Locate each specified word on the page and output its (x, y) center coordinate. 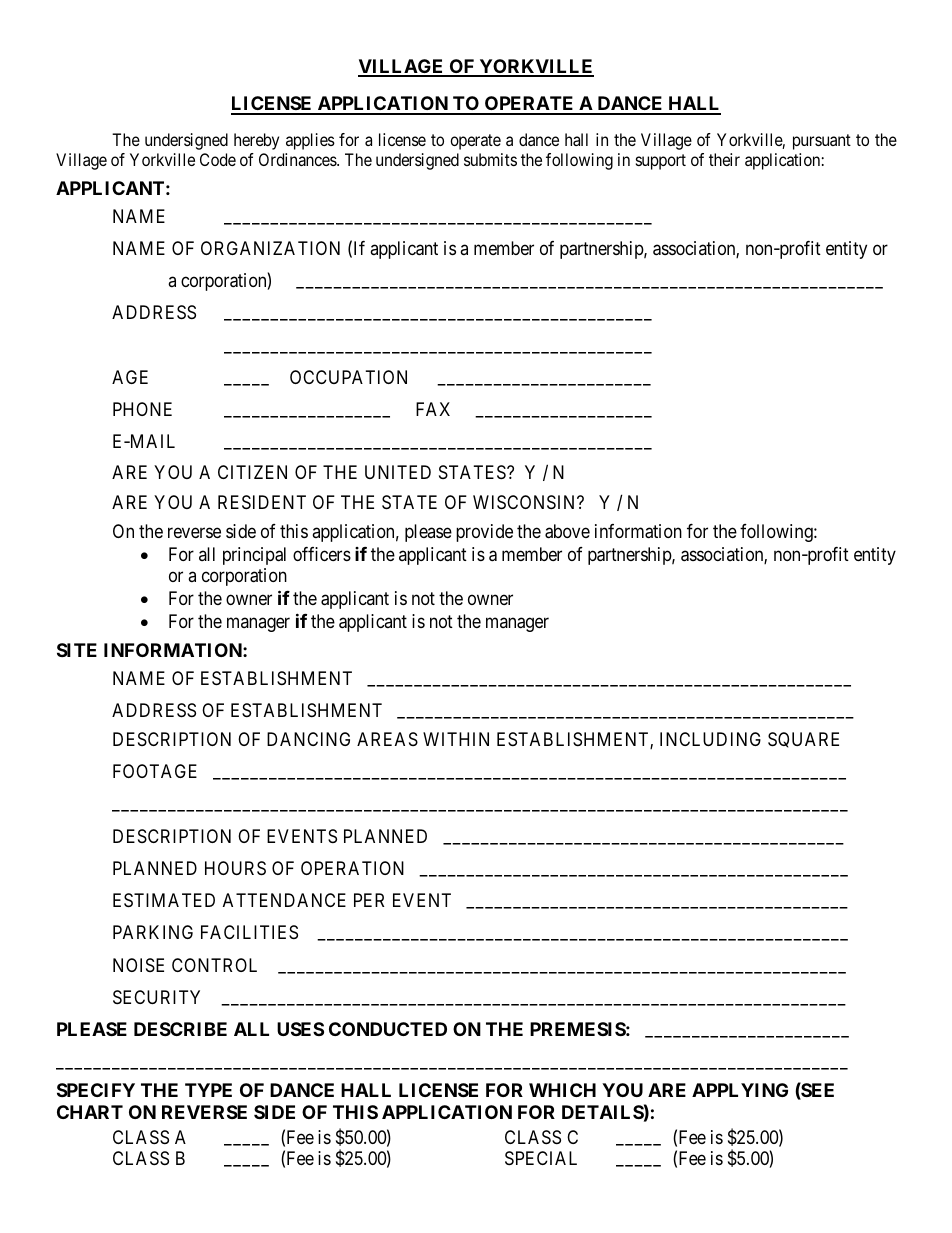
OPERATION (352, 868)
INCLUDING (710, 739)
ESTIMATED (164, 900)
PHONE (142, 409)
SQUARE (803, 740)
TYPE (208, 1090)
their (724, 159)
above (567, 531)
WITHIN (456, 739)
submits (490, 159)
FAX (433, 409)
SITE (77, 650)
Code (218, 159)
